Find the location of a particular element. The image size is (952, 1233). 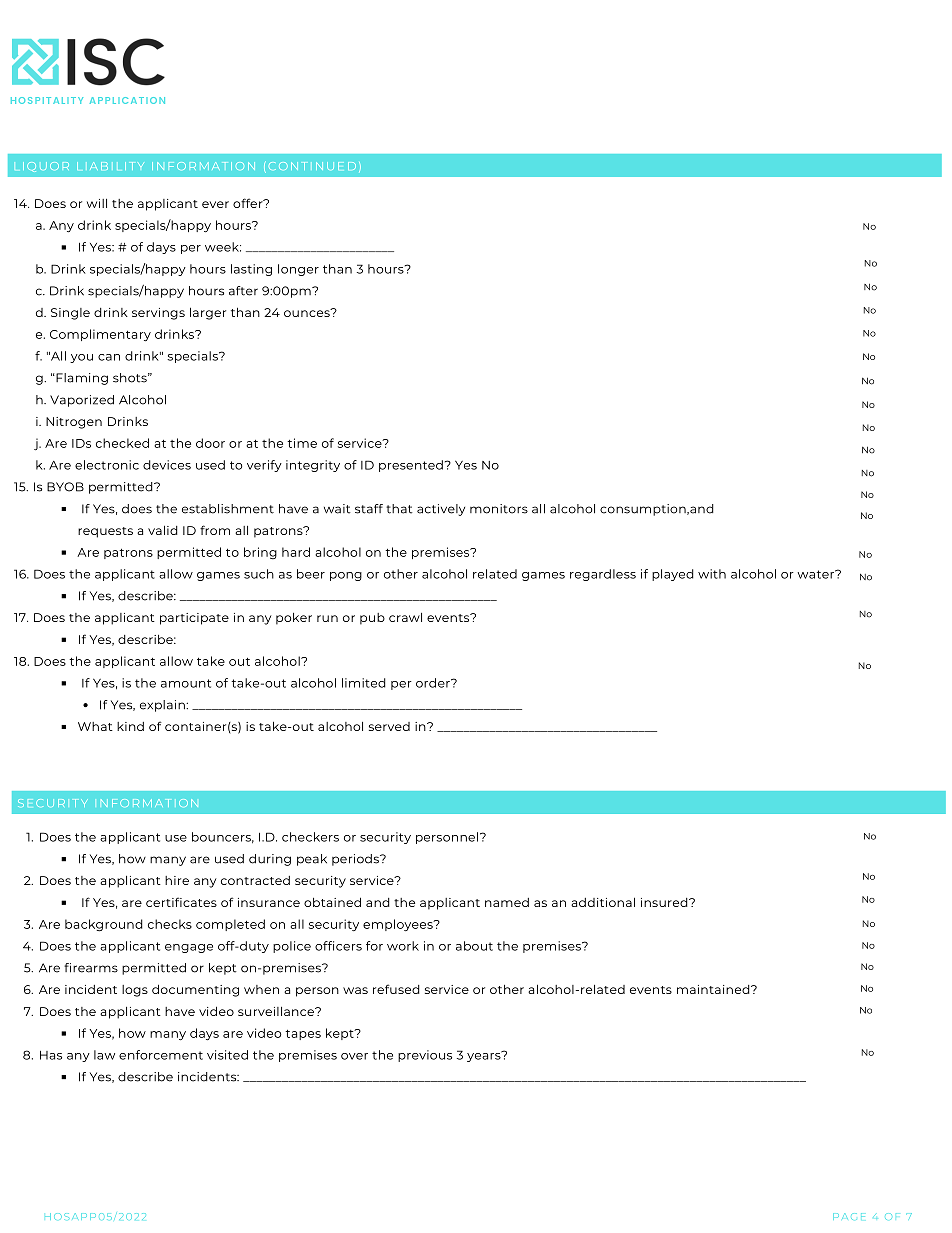

longer is located at coordinates (298, 270).
